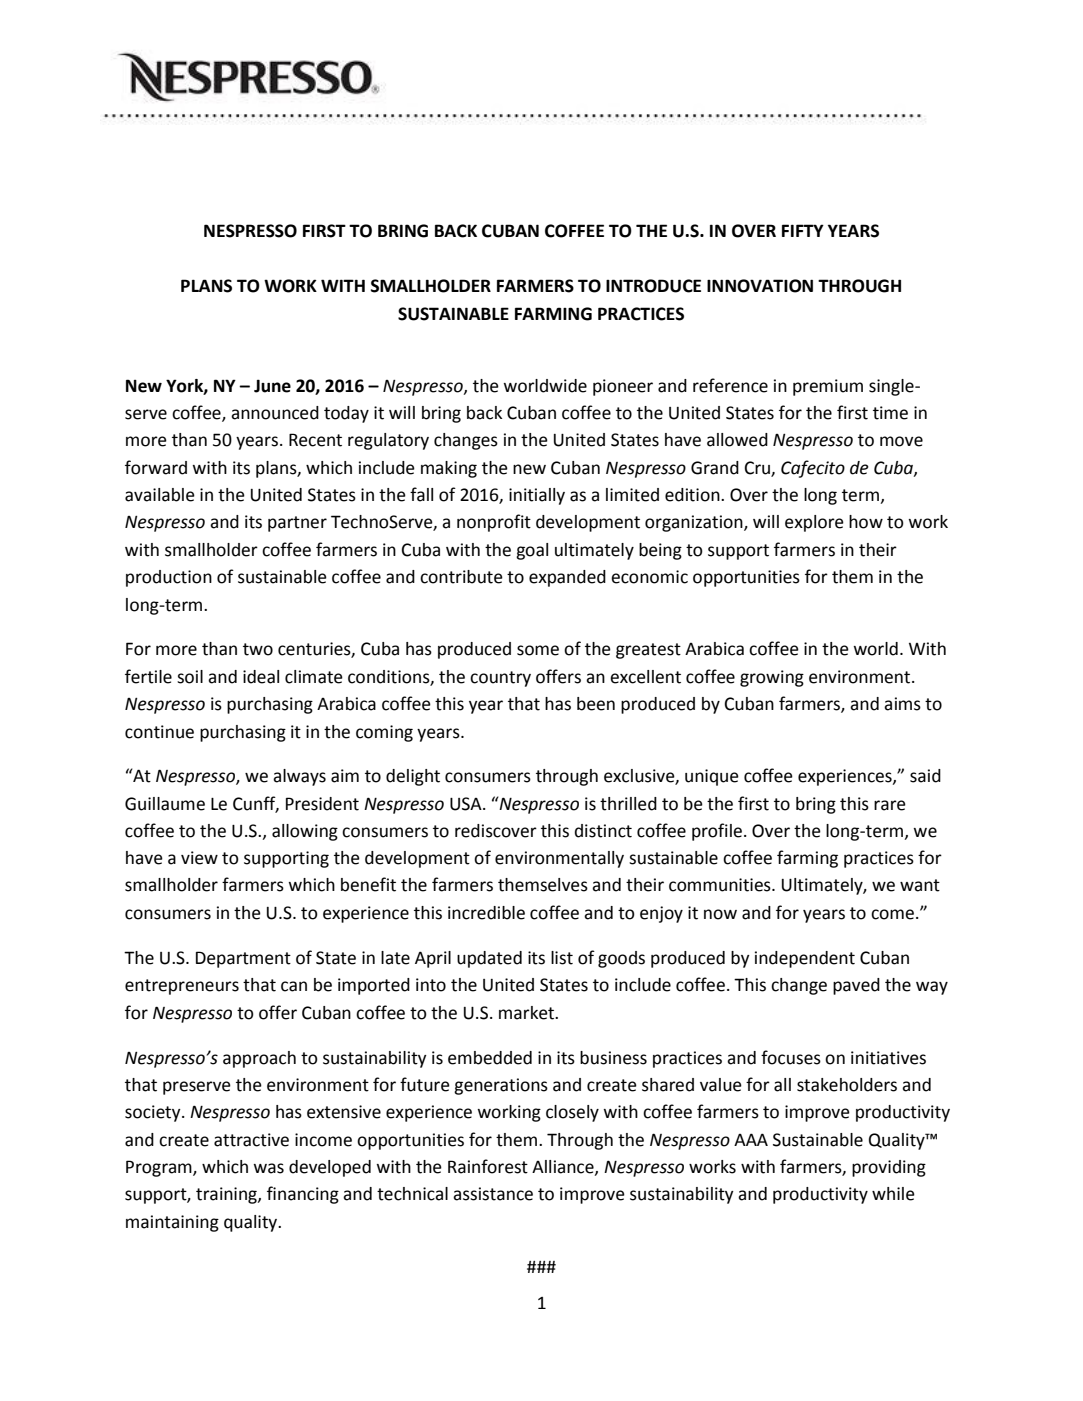 This image has width=1083, height=1401. I want to click on independent, so click(805, 959).
